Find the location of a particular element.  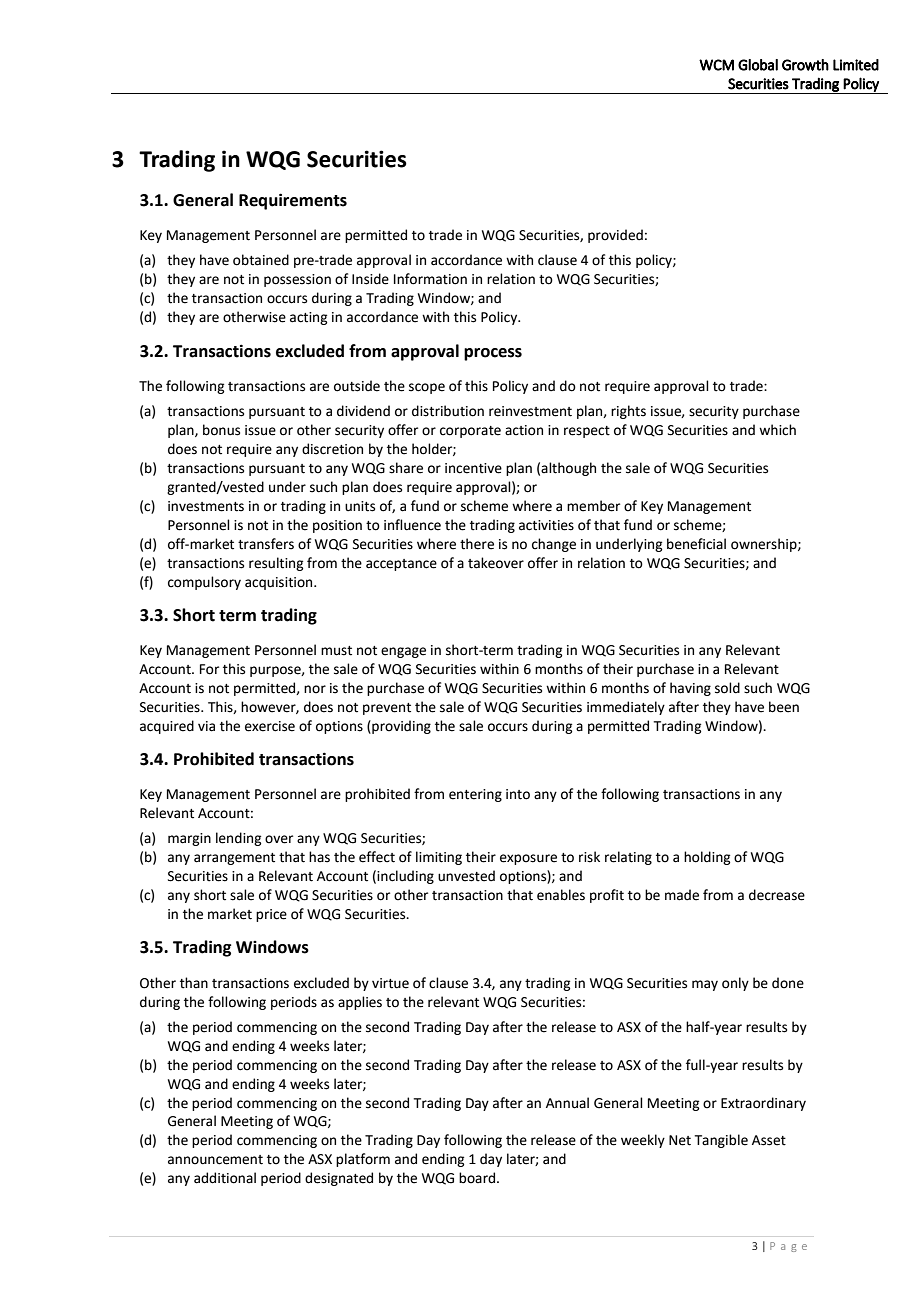

Asset is located at coordinates (769, 1140).
